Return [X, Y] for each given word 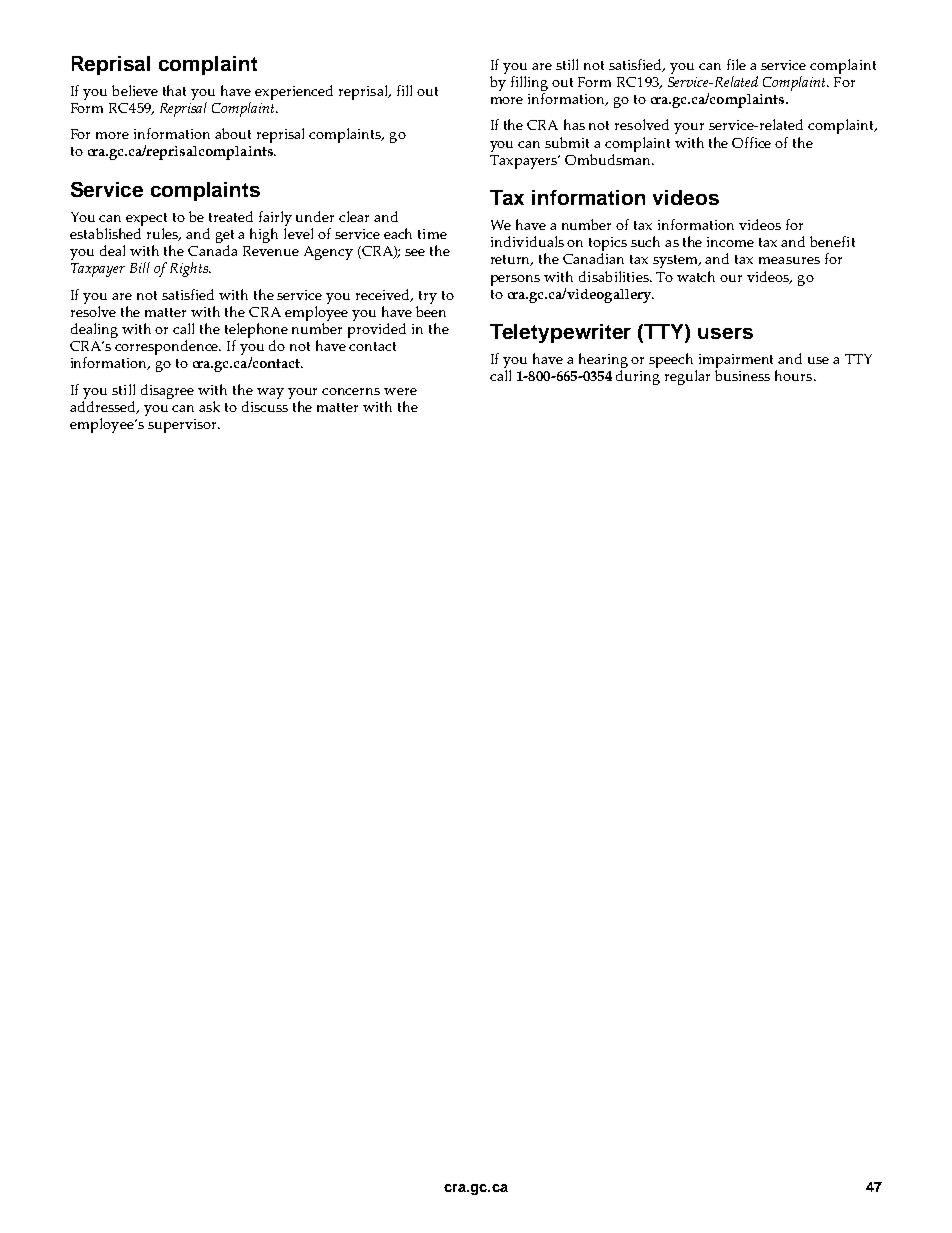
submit [567, 142]
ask [209, 406]
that [174, 90]
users [725, 333]
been [431, 310]
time [432, 234]
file [736, 64]
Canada [212, 250]
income [730, 242]
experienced [294, 92]
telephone [256, 330]
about [233, 133]
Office [751, 142]
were [400, 391]
